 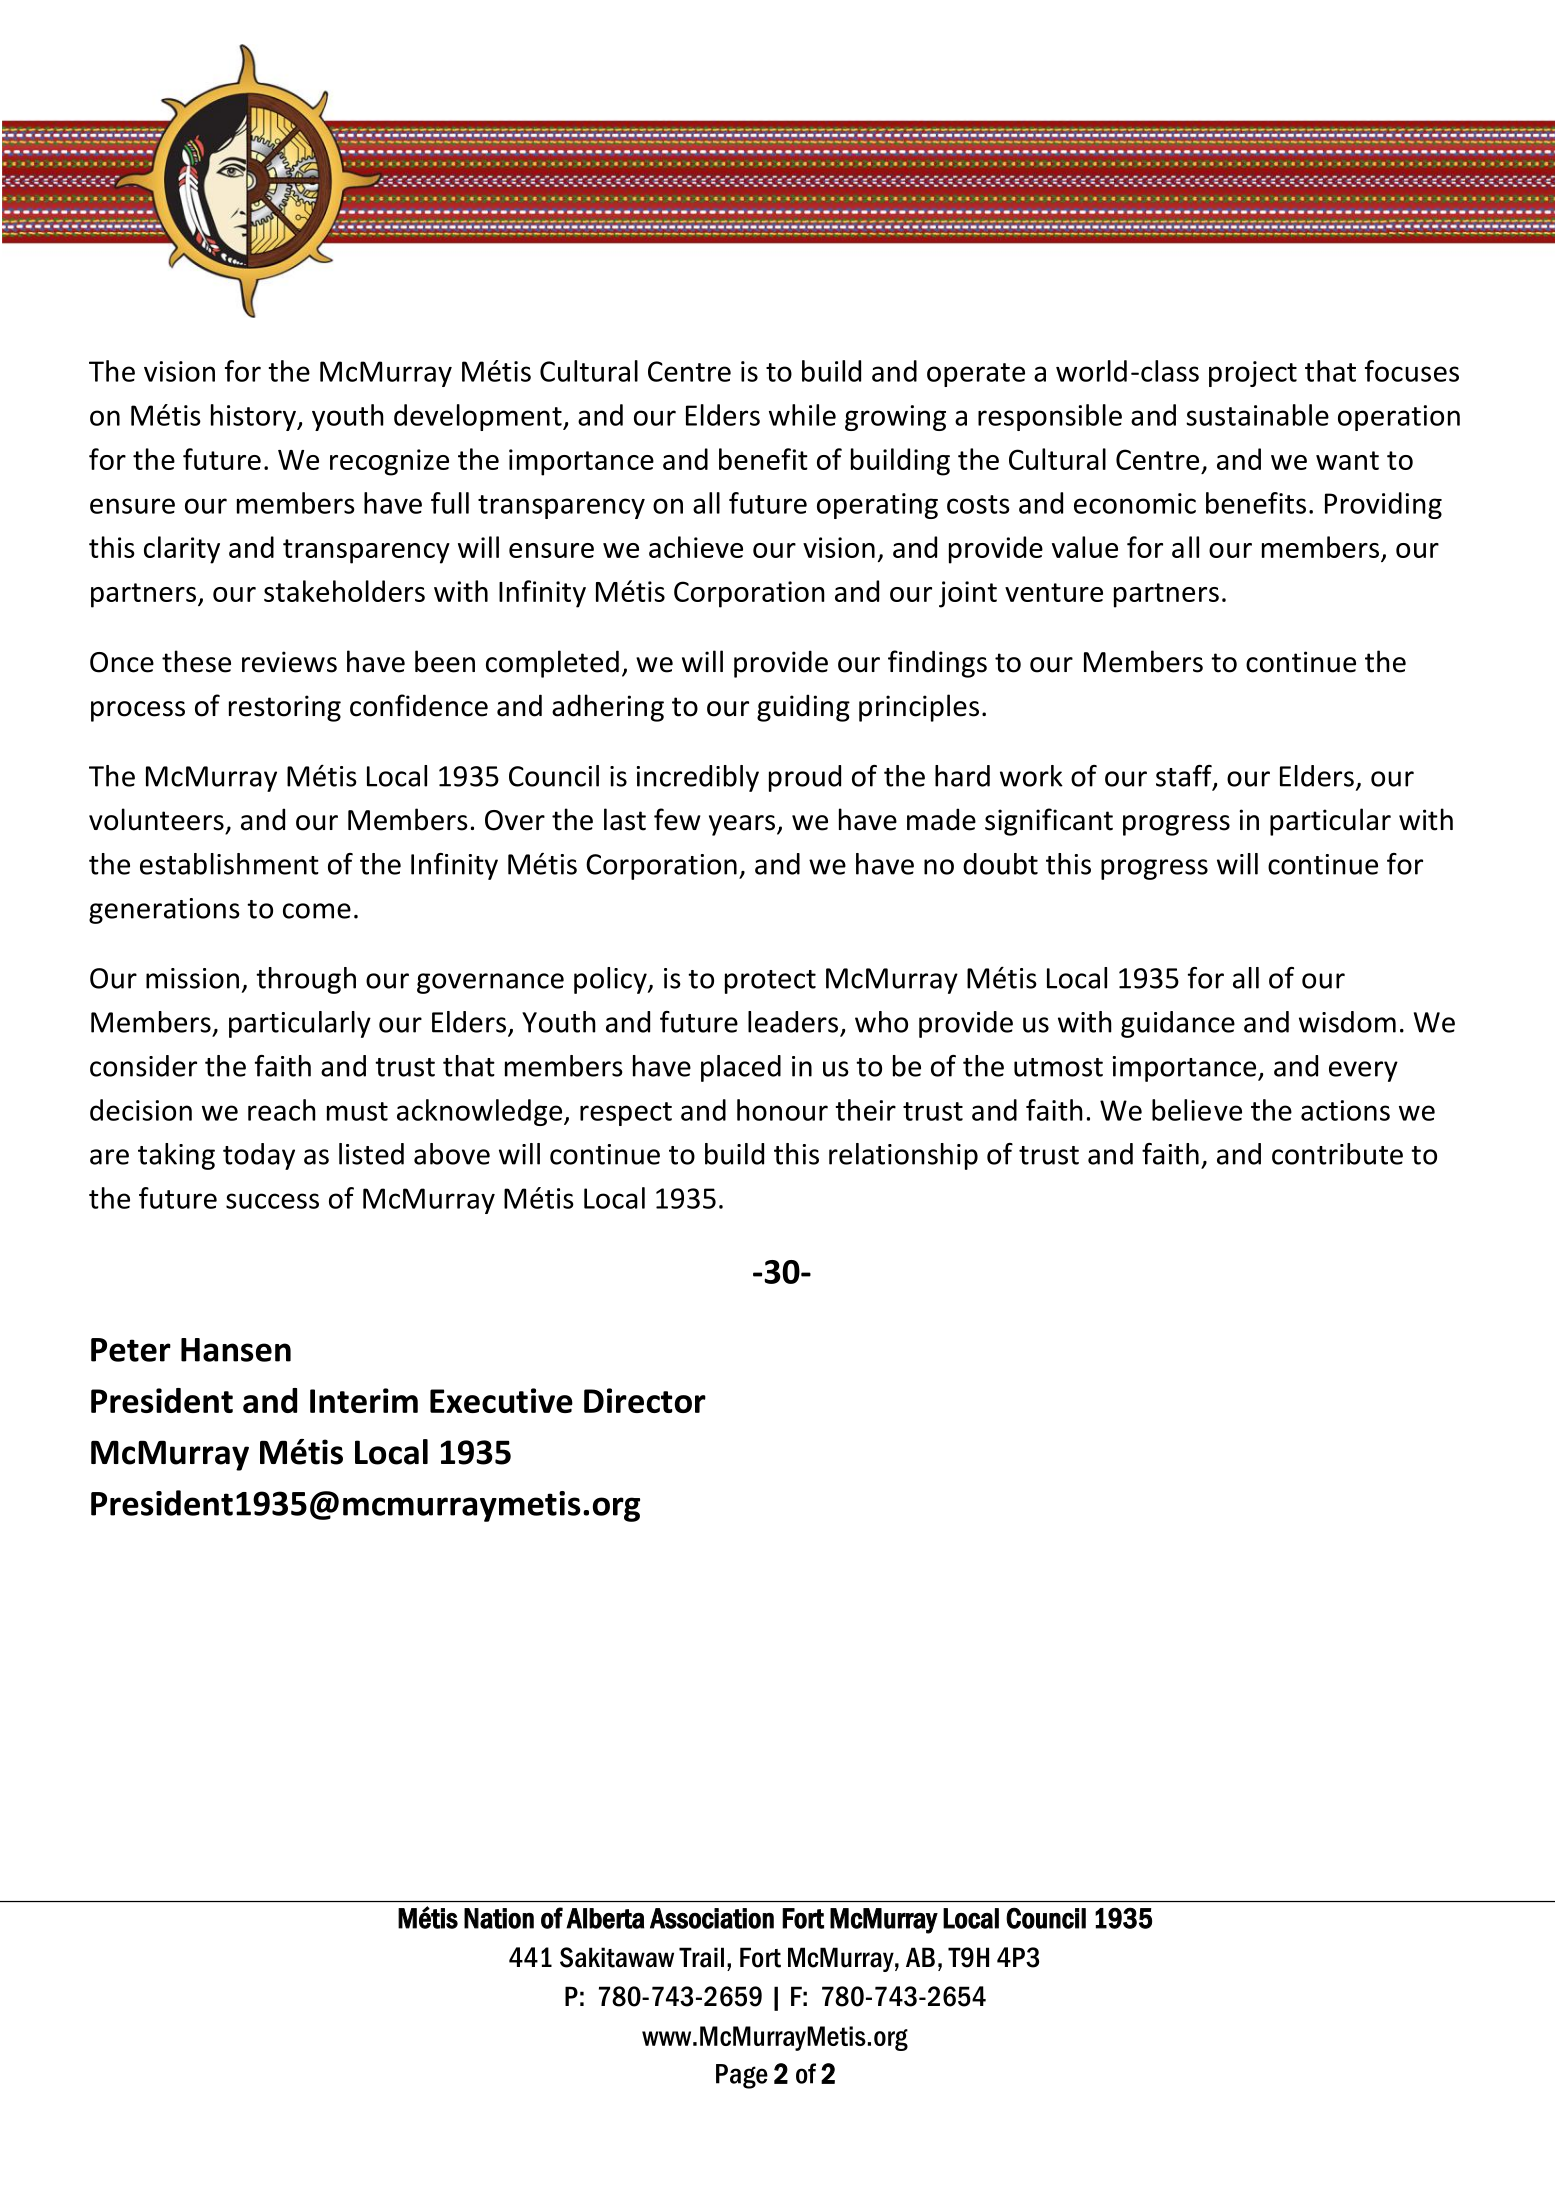 I want to click on years, so click(x=743, y=825).
